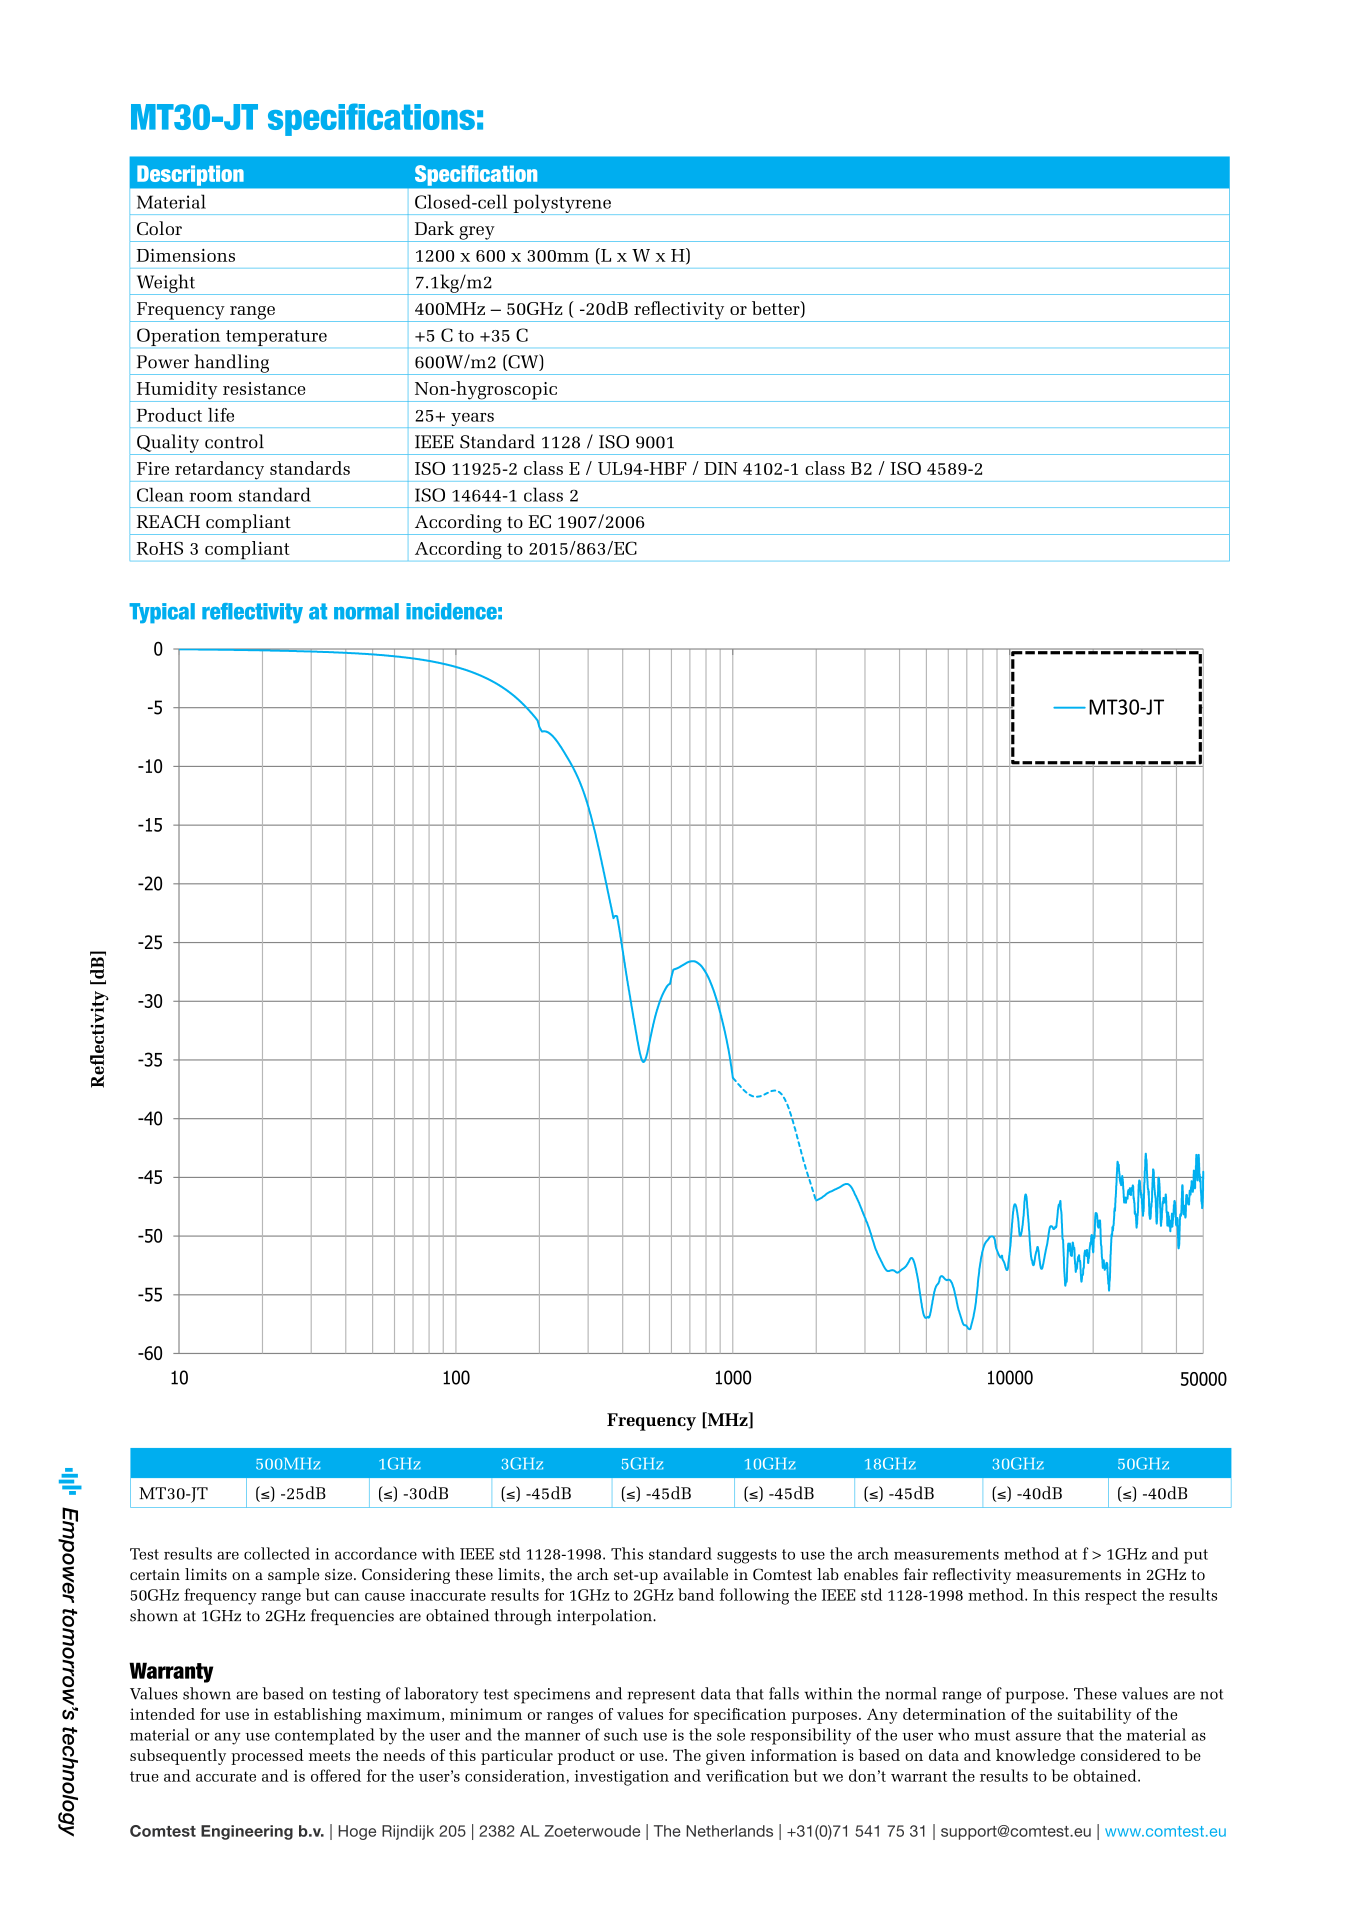  What do you see at coordinates (747, 1556) in the document?
I see `suggests` at bounding box center [747, 1556].
